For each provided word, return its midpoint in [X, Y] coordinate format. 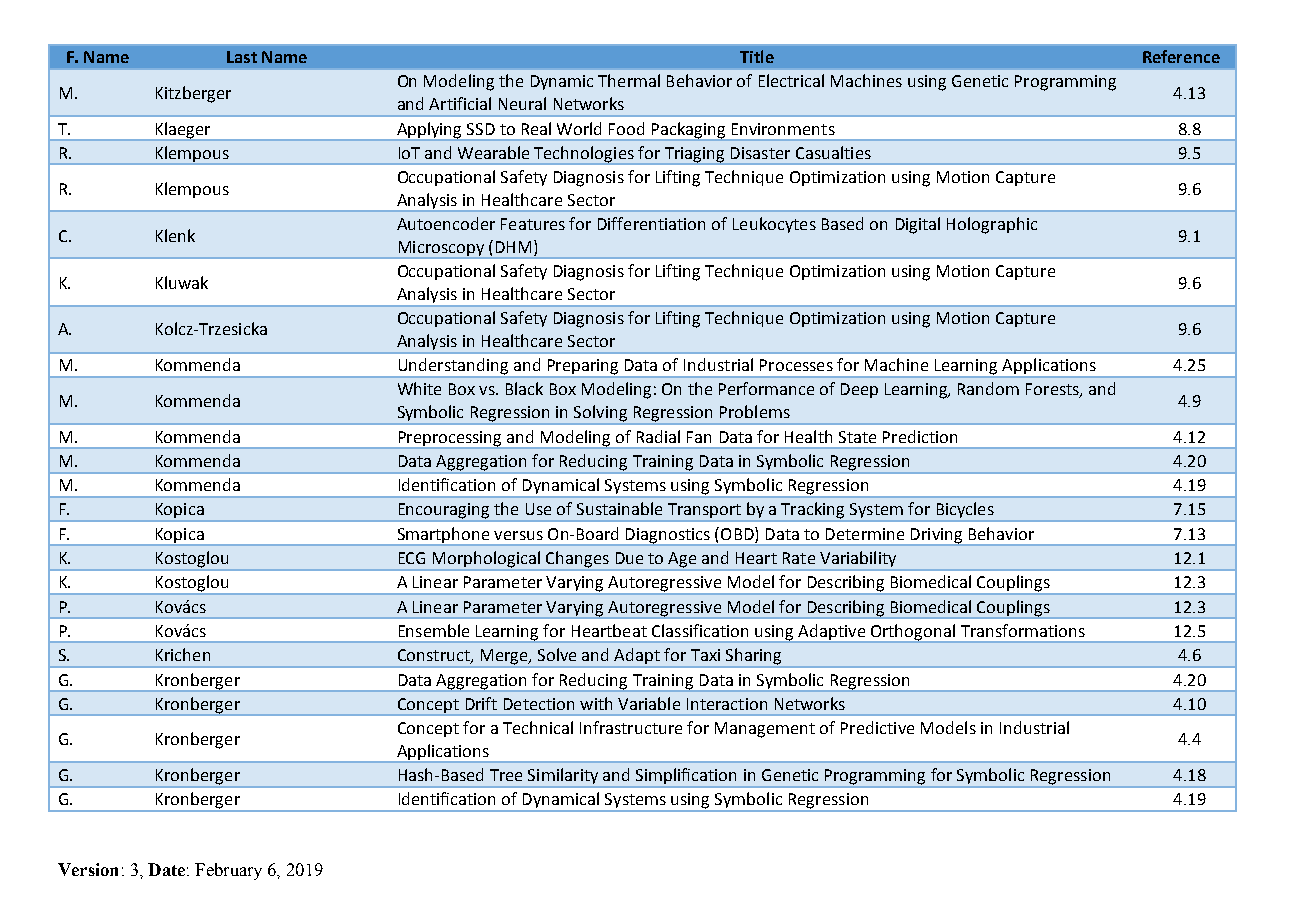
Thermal [629, 80]
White [419, 388]
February [228, 871]
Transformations [1023, 630]
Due [629, 558]
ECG [412, 558]
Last [242, 57]
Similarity [563, 777]
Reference [1181, 56]
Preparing [583, 368]
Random [988, 388]
